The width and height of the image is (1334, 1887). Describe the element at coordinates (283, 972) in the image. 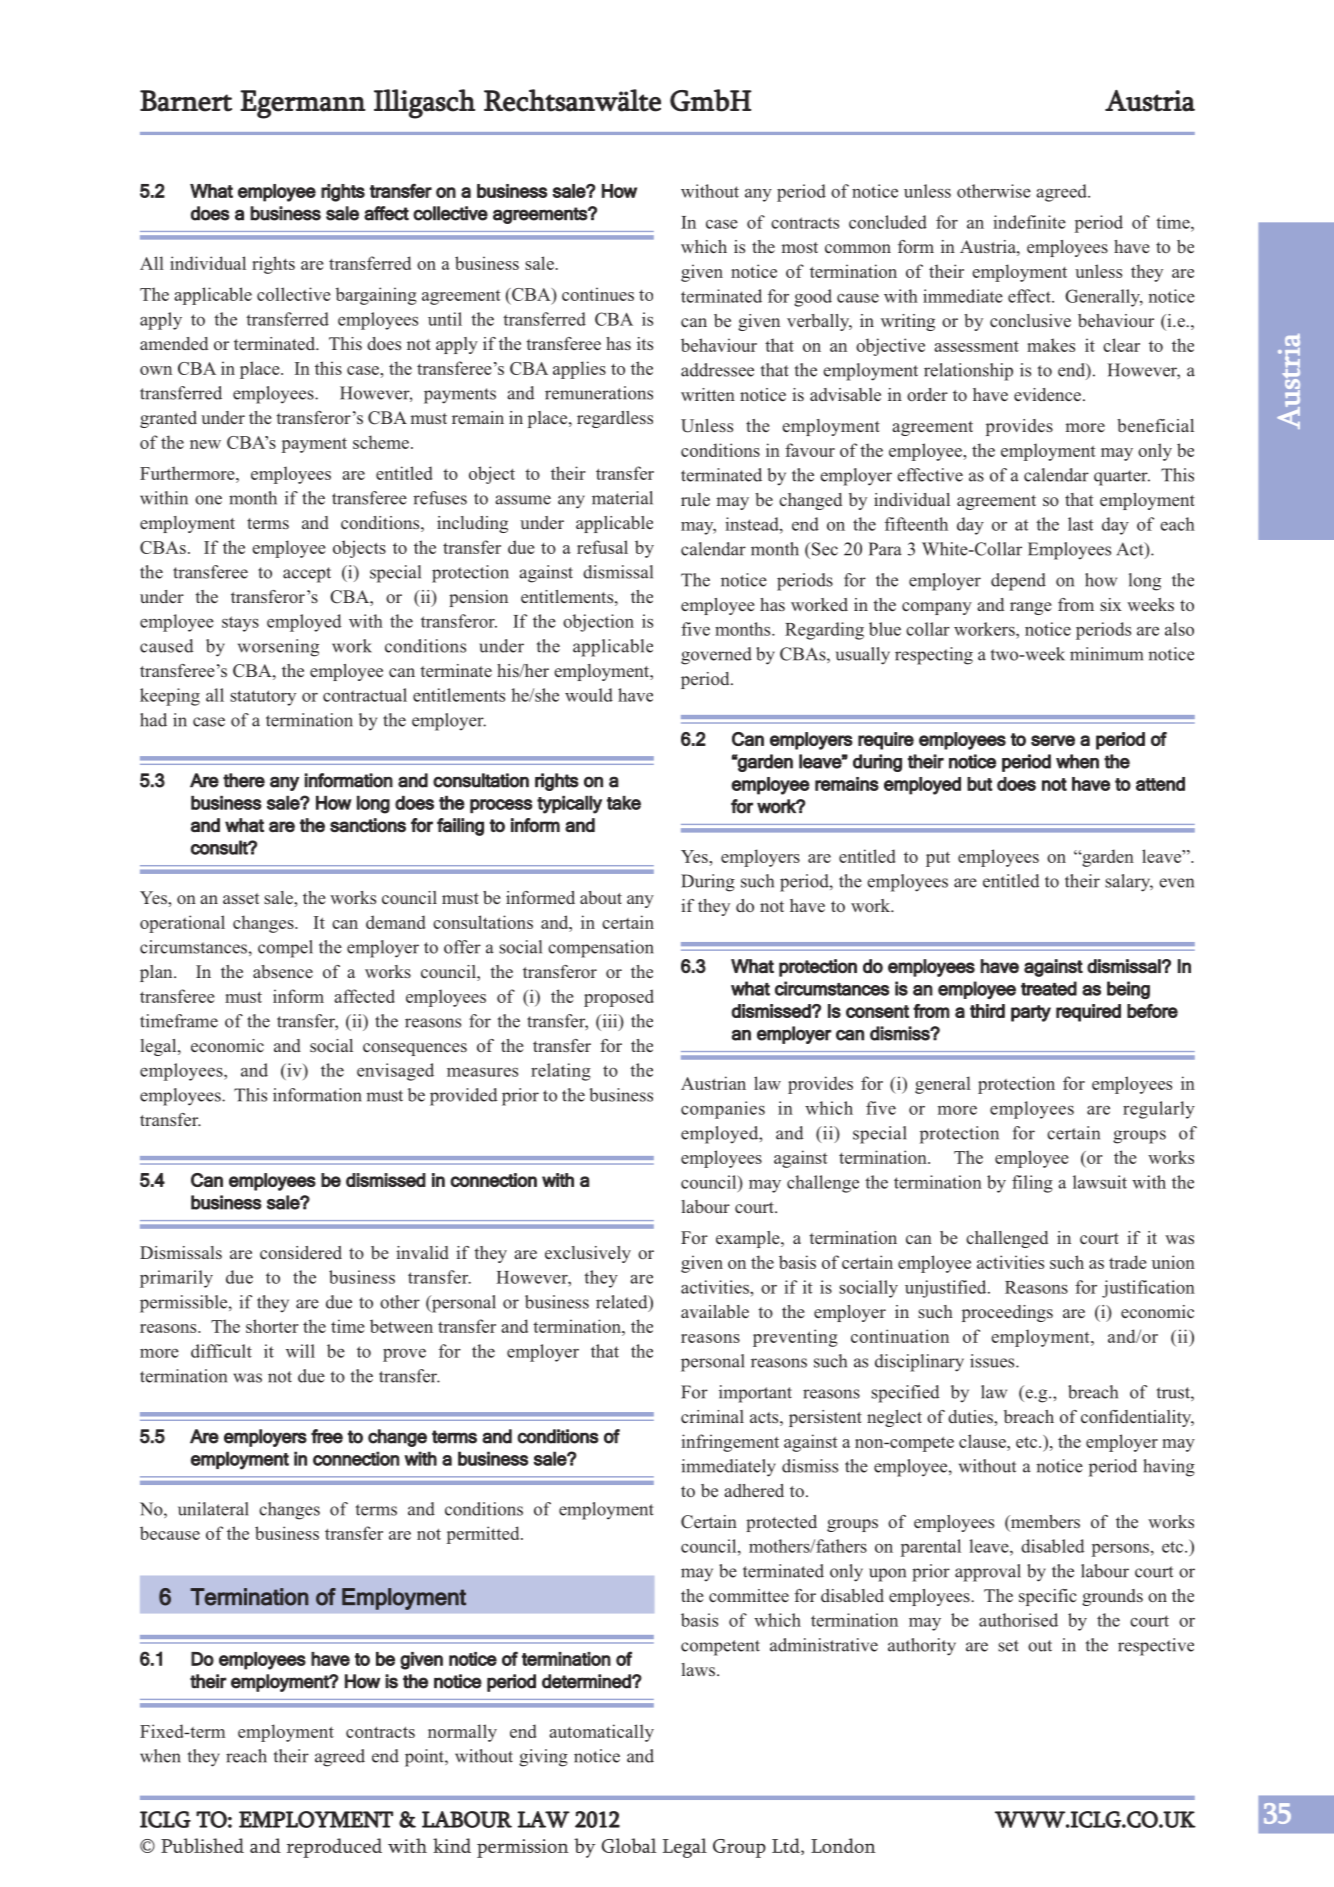

I see `absence` at that location.
